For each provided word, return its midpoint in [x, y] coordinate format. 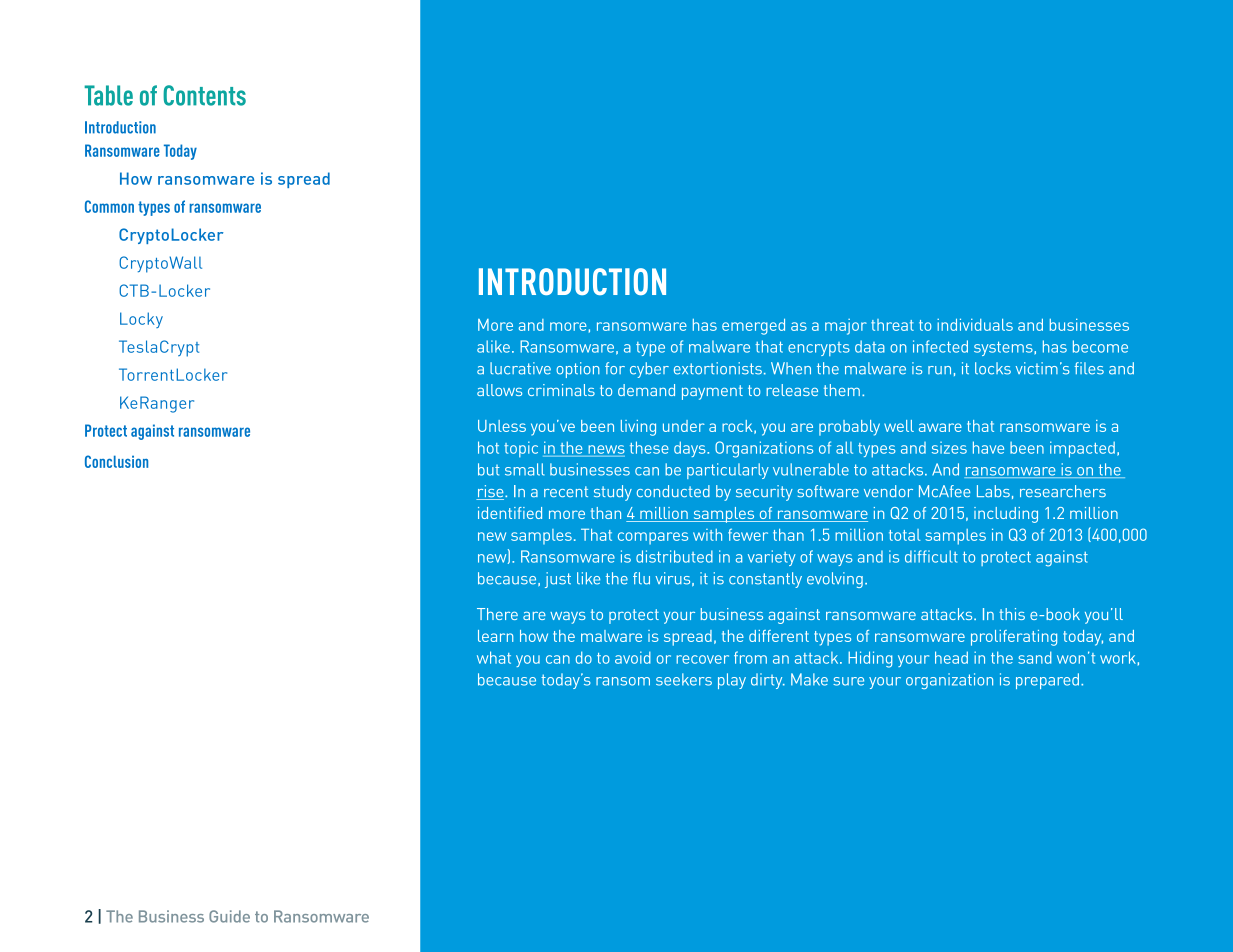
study [613, 493]
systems [1004, 348]
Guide [229, 916]
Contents [204, 95]
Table [108, 95]
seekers [684, 679]
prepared [1047, 681]
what [494, 657]
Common [109, 206]
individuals [975, 324]
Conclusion [116, 461]
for [615, 368]
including [1006, 515]
